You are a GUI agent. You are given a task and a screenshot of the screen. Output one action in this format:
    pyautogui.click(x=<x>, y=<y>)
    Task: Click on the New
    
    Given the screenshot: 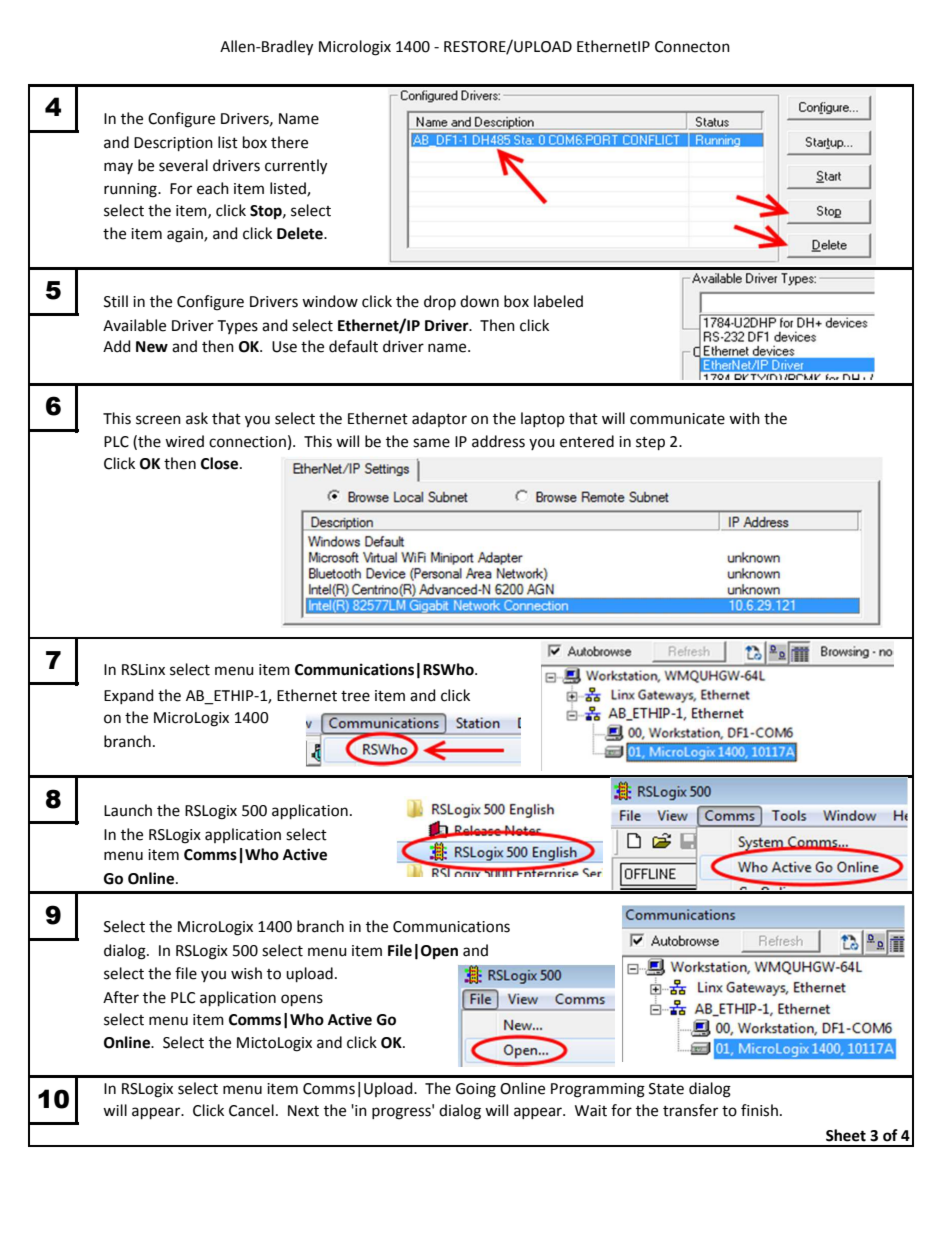 What is the action you would take?
    pyautogui.click(x=152, y=347)
